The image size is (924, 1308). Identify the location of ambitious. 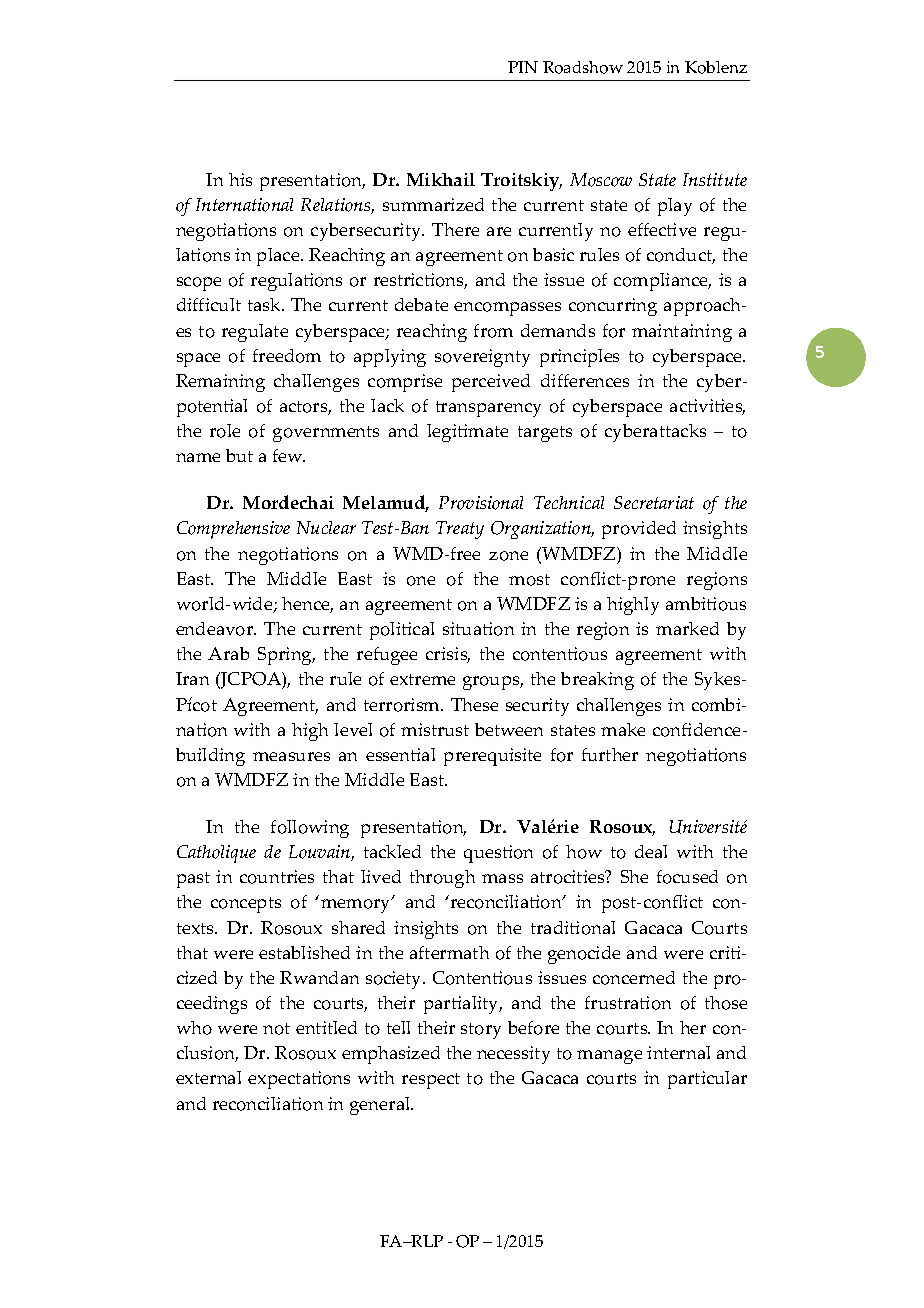
(706, 604).
